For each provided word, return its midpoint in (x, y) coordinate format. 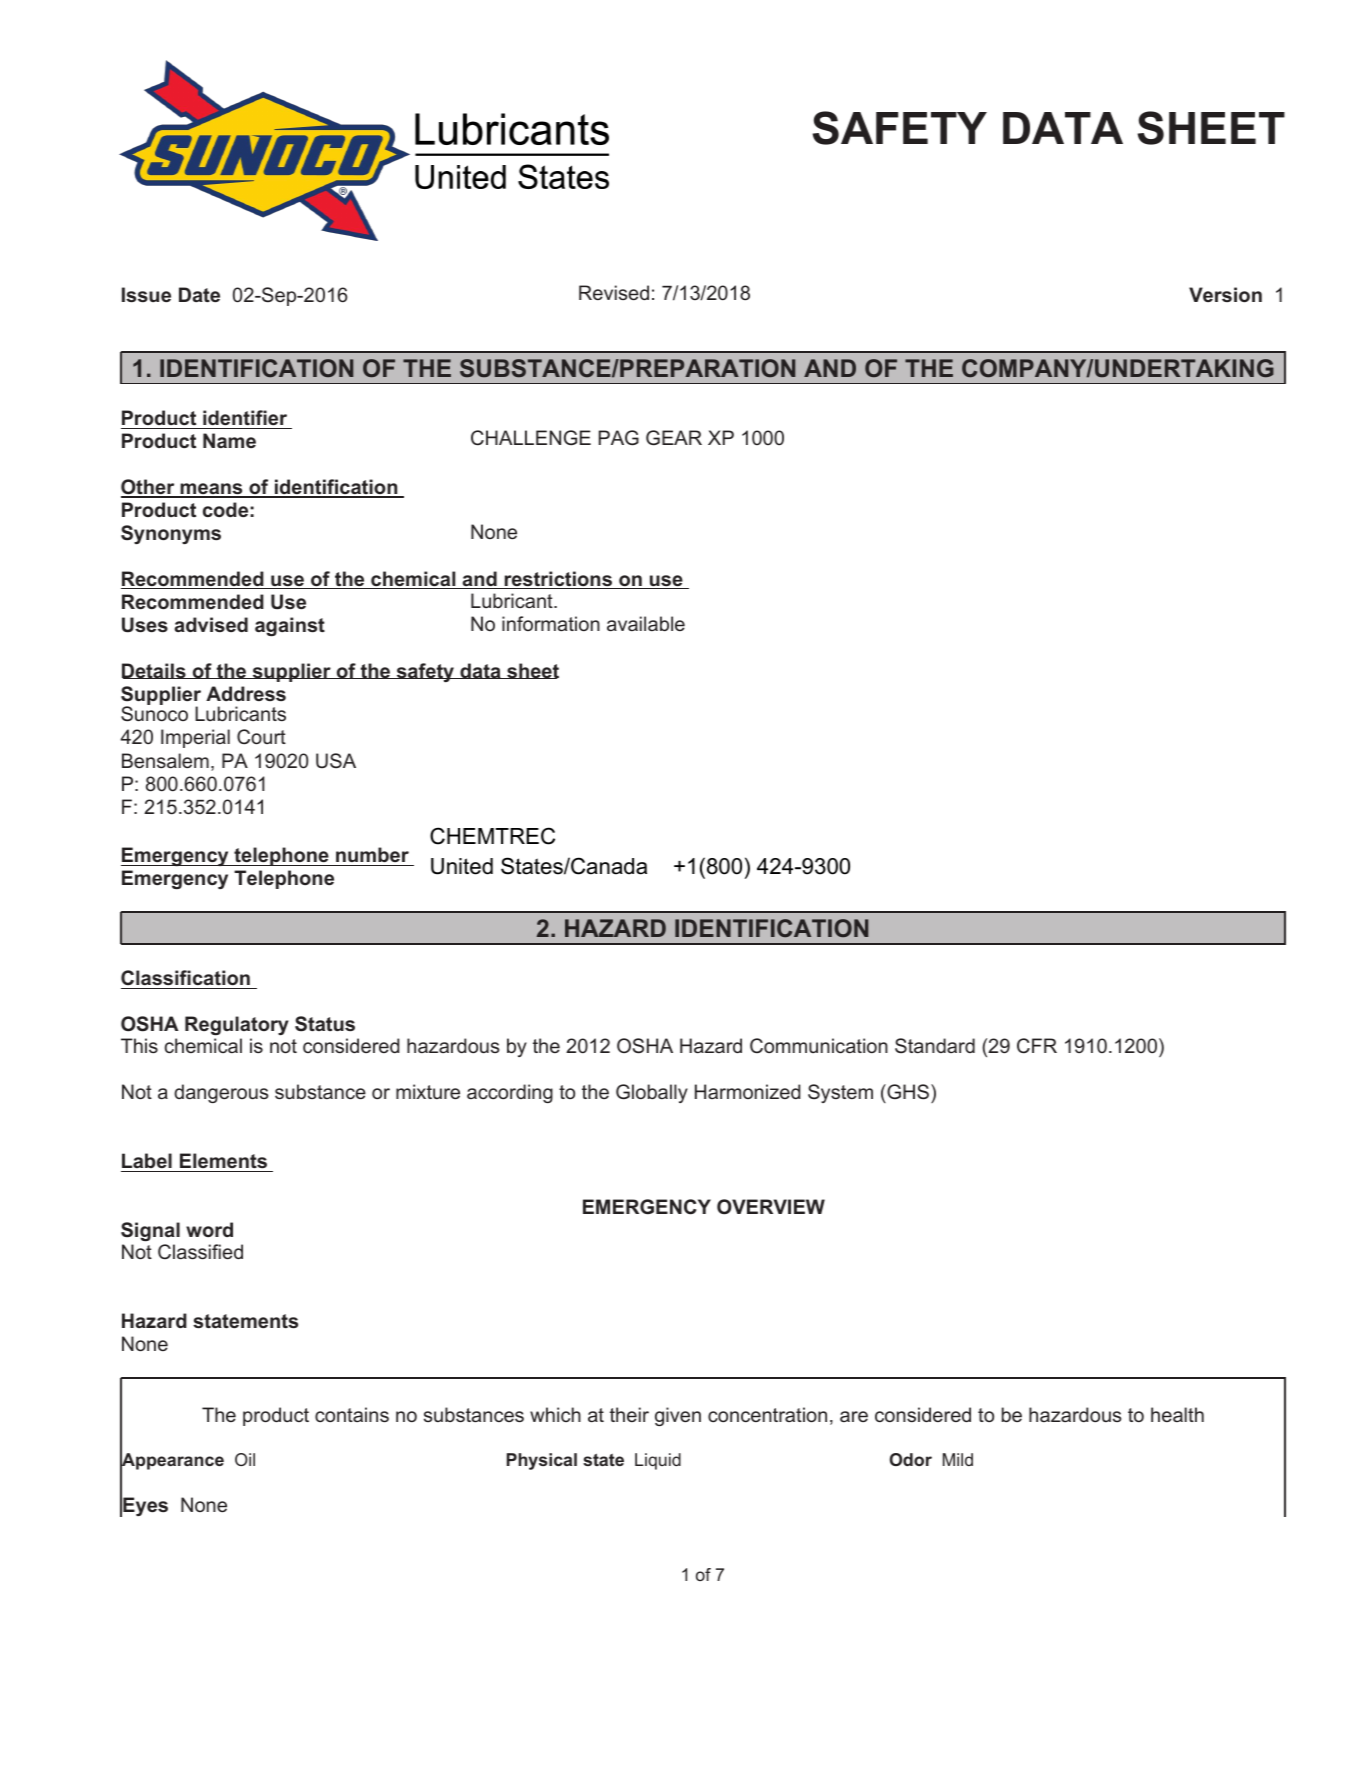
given (678, 1416)
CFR (1037, 1046)
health (1177, 1414)
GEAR (674, 438)
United (462, 866)
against (290, 626)
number (372, 854)
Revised (614, 292)
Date (199, 294)
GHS (908, 1092)
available (646, 623)
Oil (245, 1459)
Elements (223, 1161)
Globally (652, 1093)
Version (1225, 294)
